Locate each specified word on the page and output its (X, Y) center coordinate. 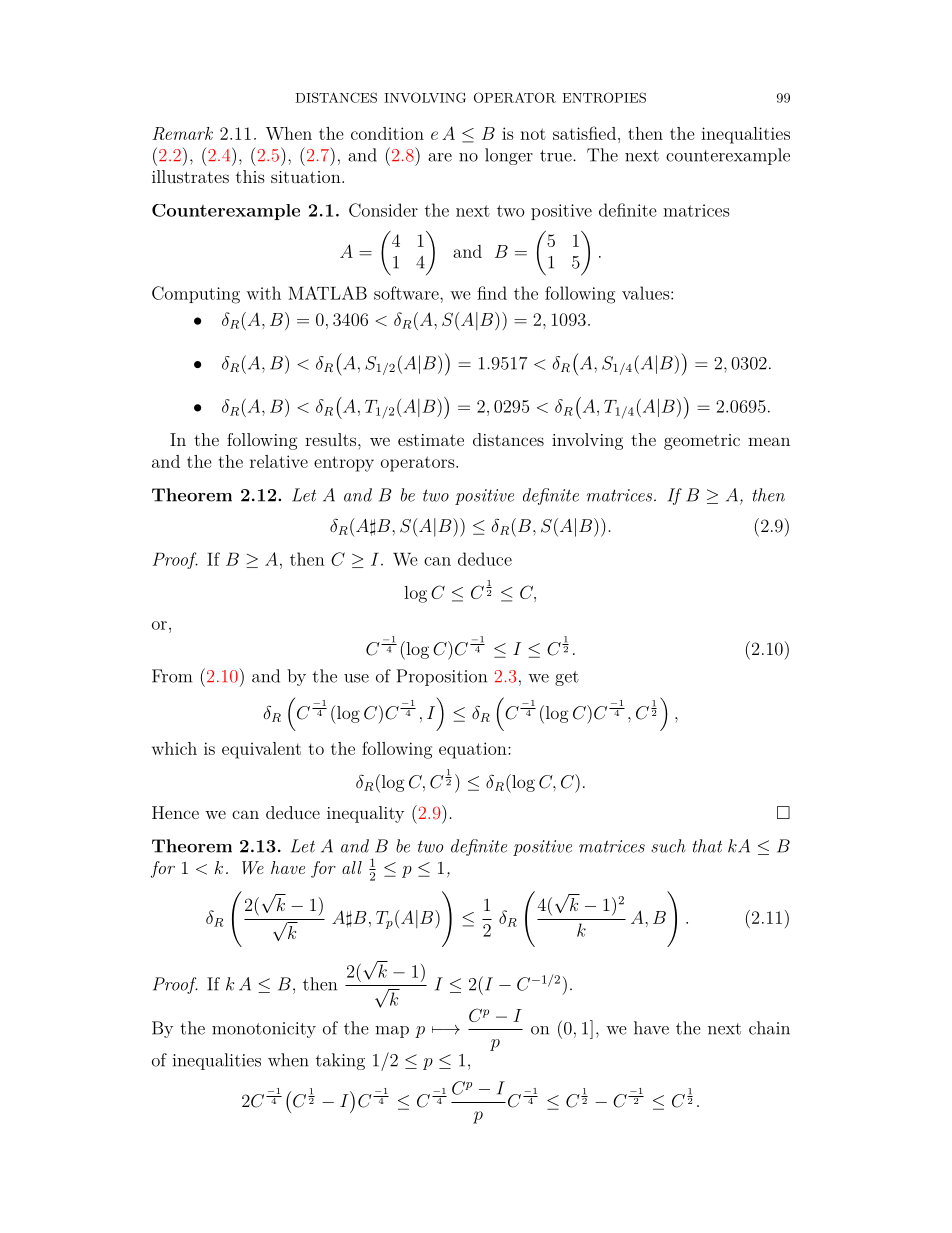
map (392, 1032)
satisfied (584, 133)
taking (340, 1061)
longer (509, 156)
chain (769, 1028)
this (250, 176)
